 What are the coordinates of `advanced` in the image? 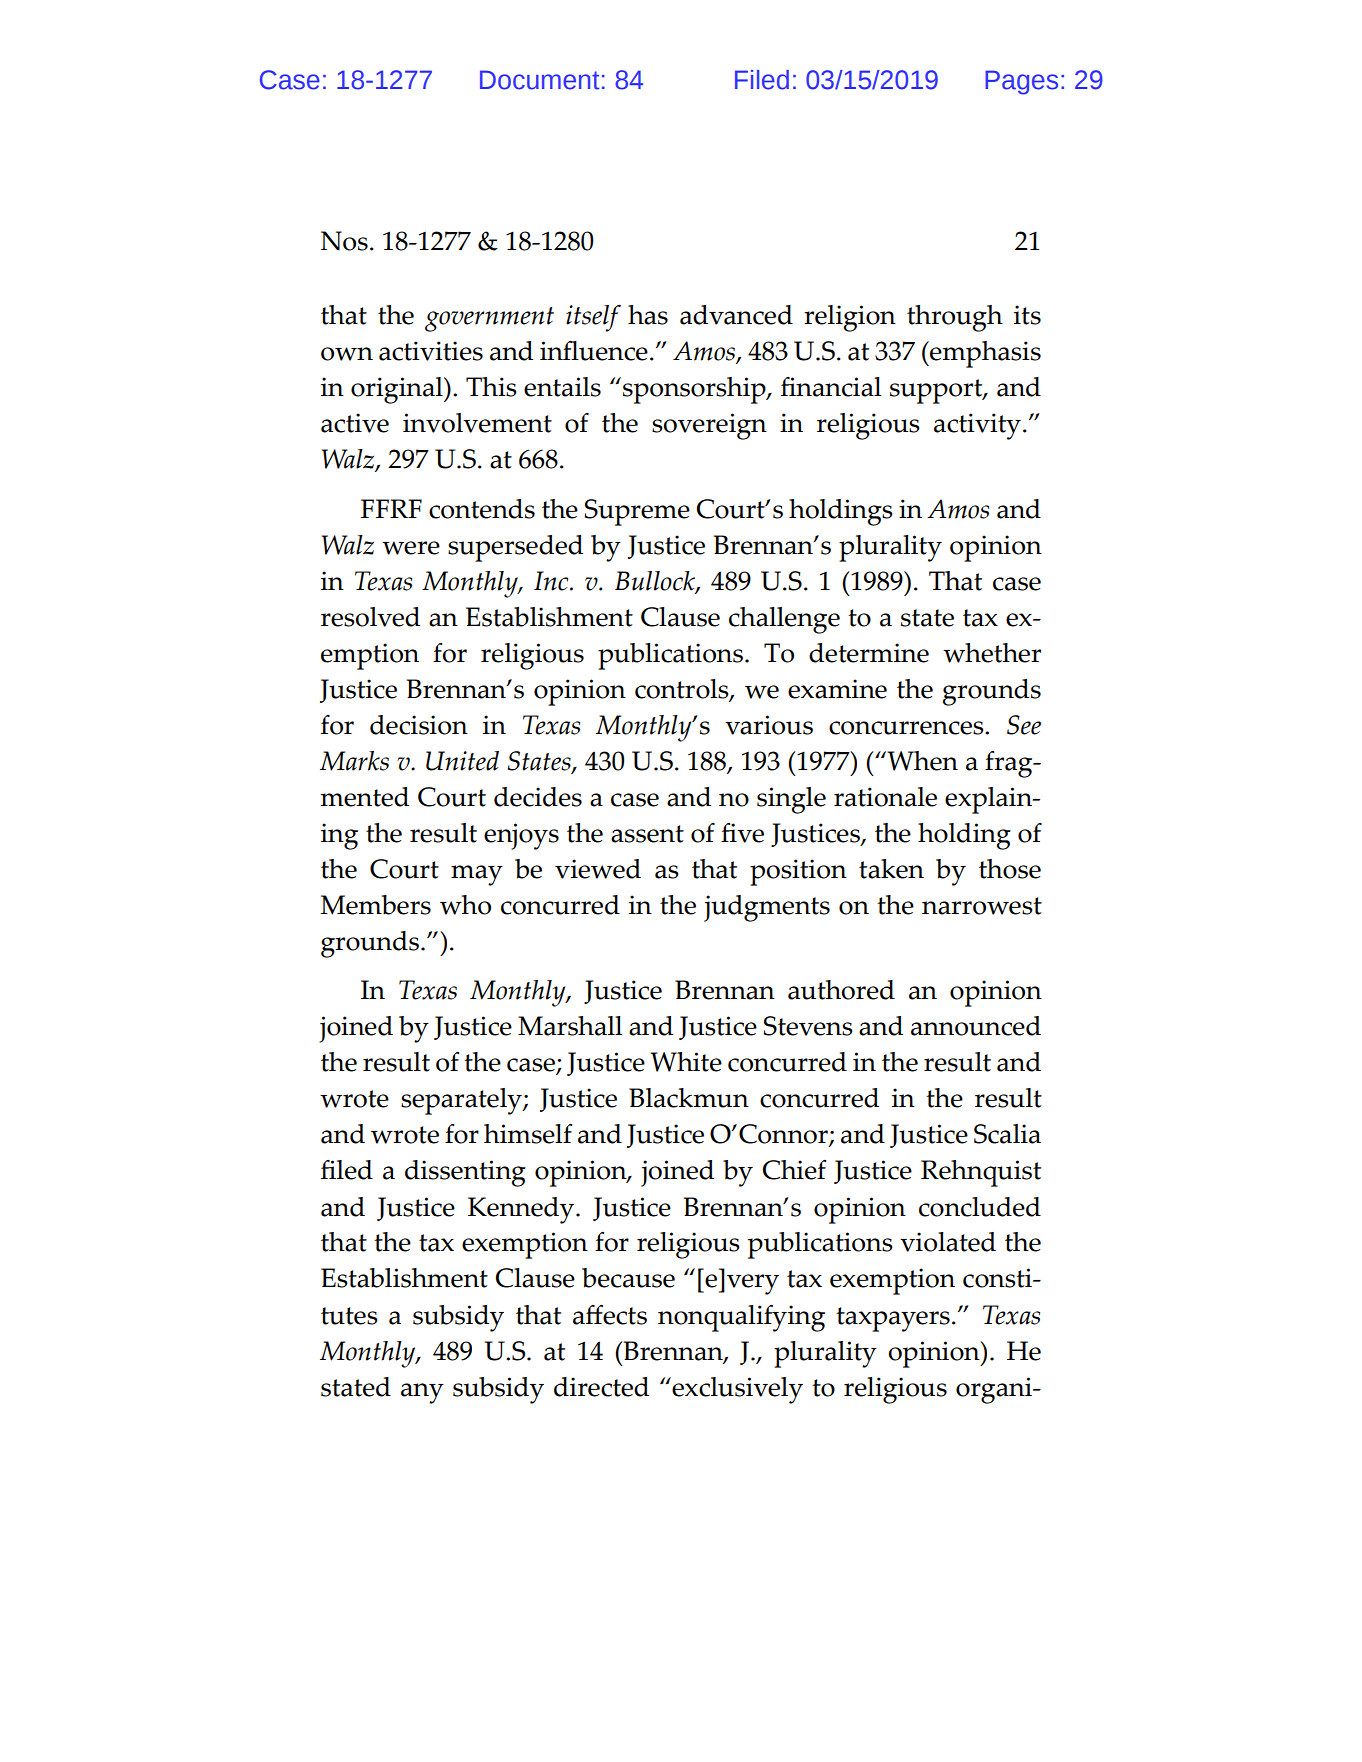 It's located at (736, 315).
